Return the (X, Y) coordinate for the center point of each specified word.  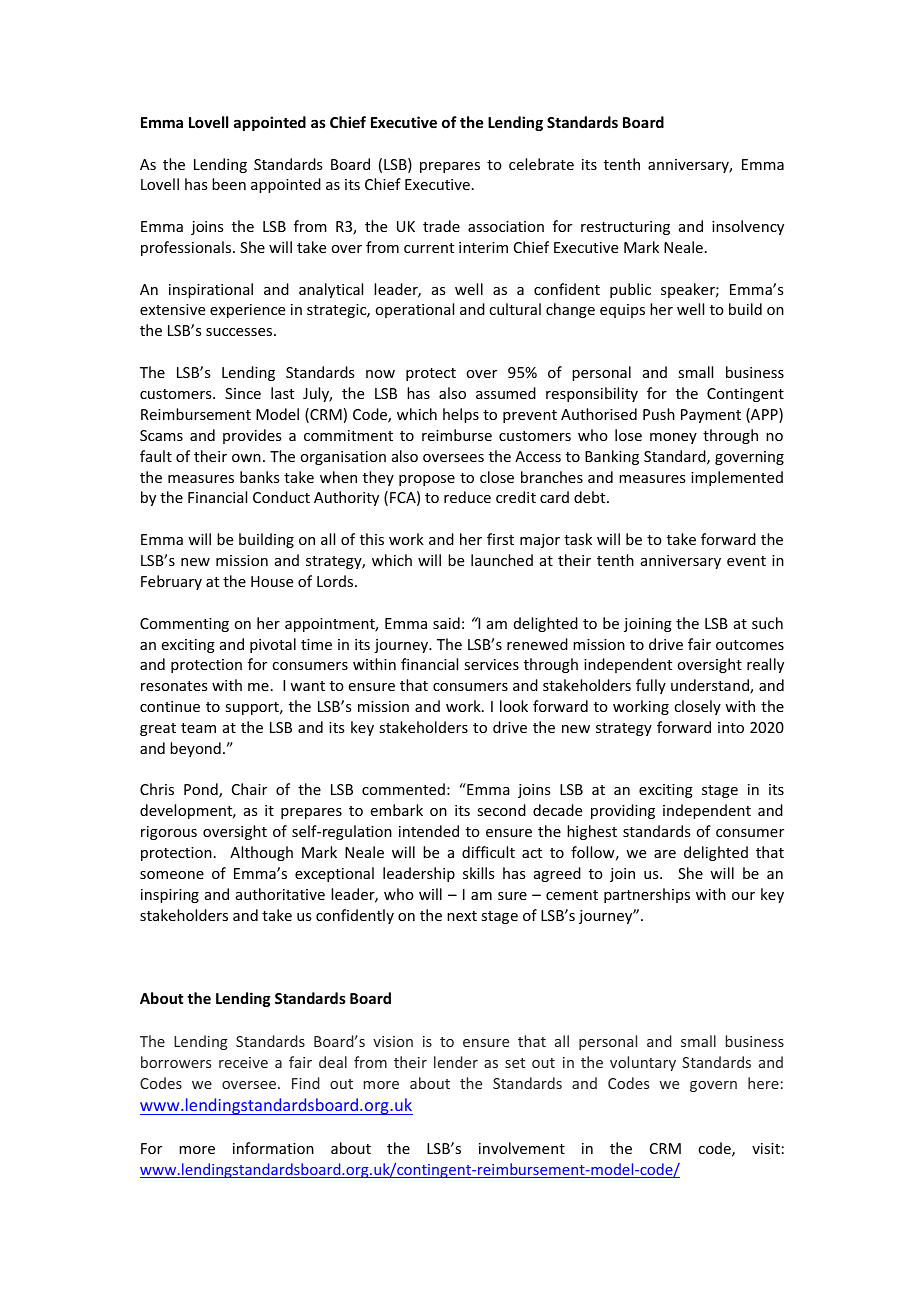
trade (441, 226)
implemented (737, 478)
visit (766, 1148)
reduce (467, 497)
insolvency (748, 227)
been (229, 184)
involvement (522, 1148)
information (273, 1148)
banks (259, 477)
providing (623, 811)
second (501, 810)
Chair (249, 789)
